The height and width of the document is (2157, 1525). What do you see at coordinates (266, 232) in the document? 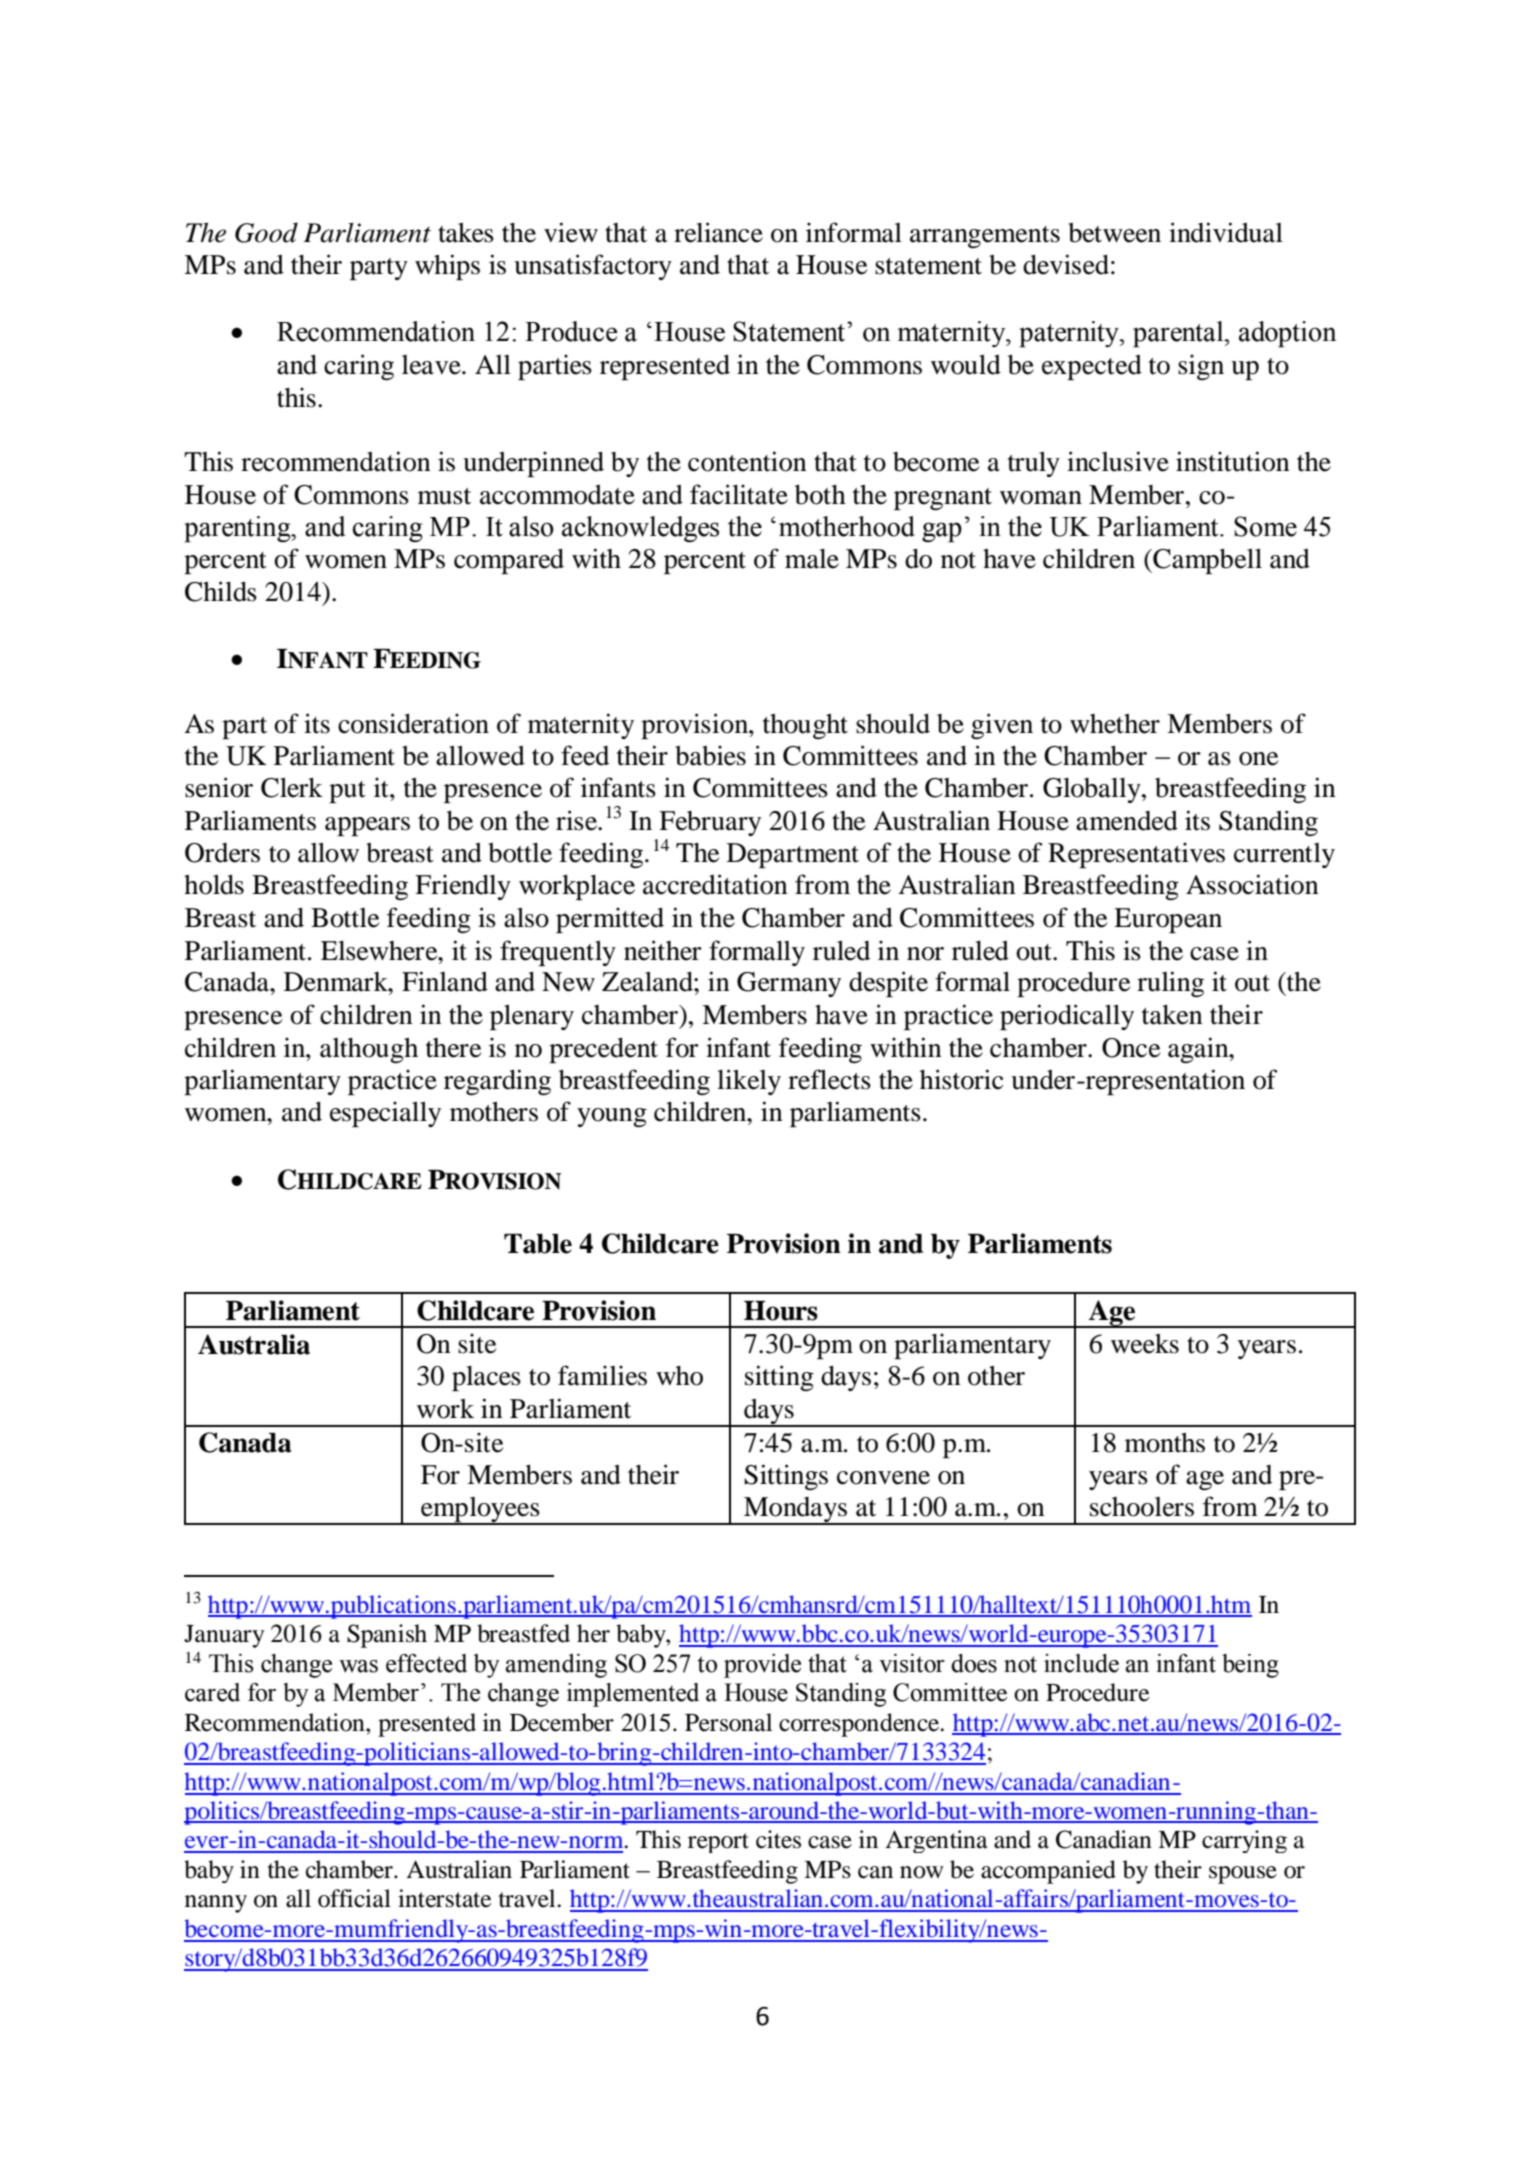
I see `Good` at bounding box center [266, 232].
